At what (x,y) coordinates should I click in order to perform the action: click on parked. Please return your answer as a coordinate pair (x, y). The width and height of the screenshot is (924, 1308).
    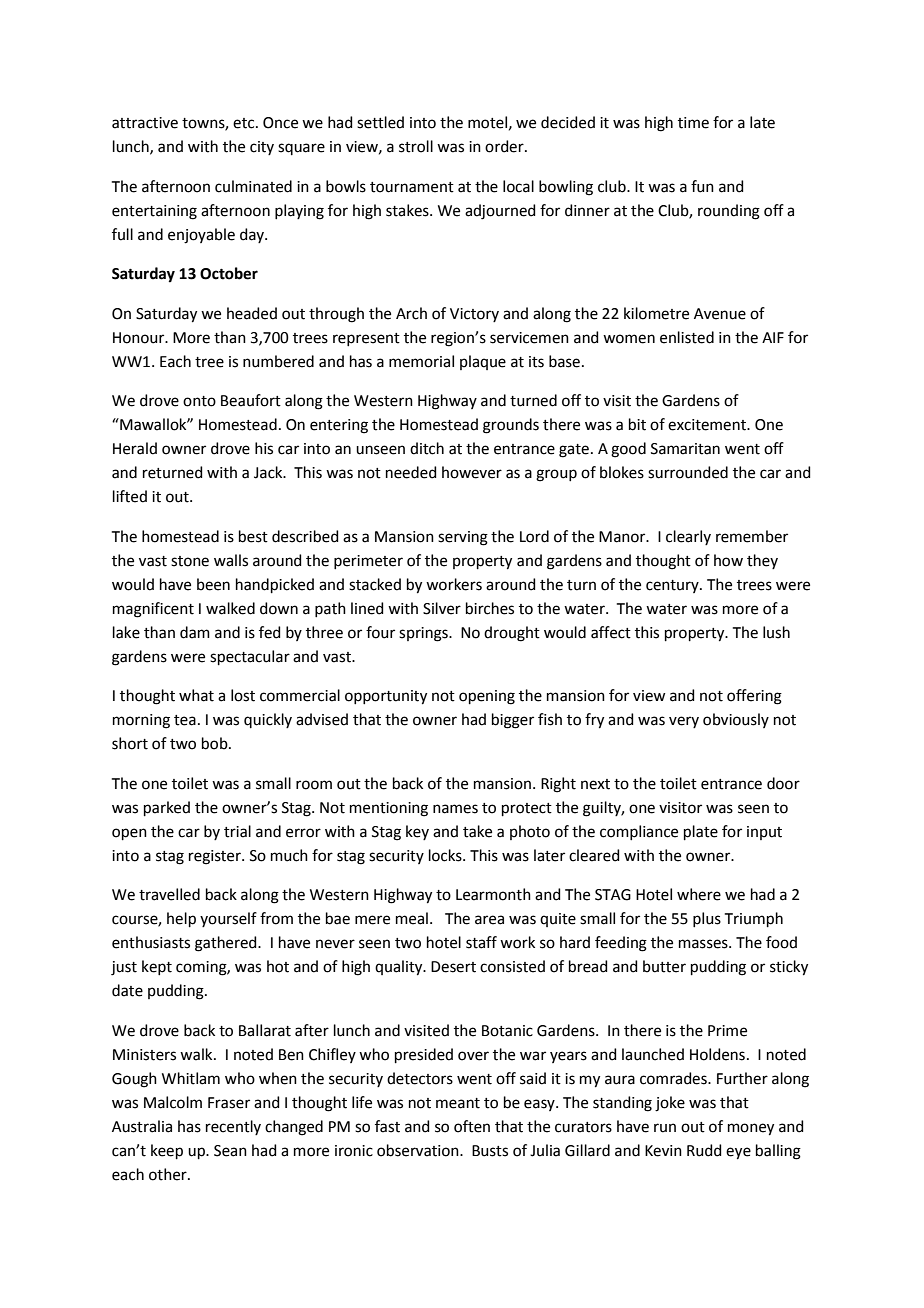
    Looking at the image, I should click on (167, 808).
